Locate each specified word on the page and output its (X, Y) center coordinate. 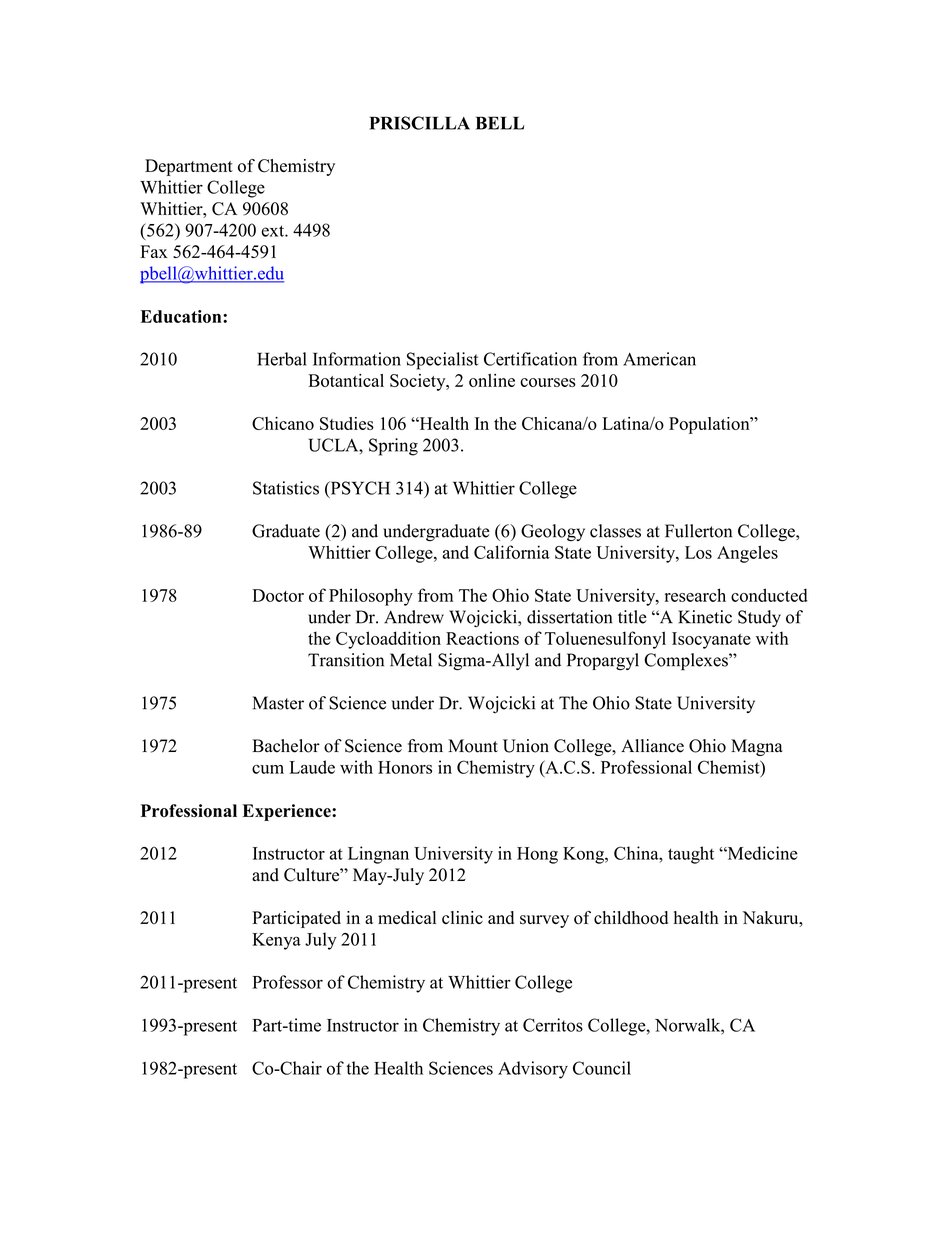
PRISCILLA (420, 123)
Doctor (278, 595)
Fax (154, 251)
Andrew (414, 617)
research (695, 595)
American (659, 359)
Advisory (533, 1070)
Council (602, 1068)
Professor (287, 982)
